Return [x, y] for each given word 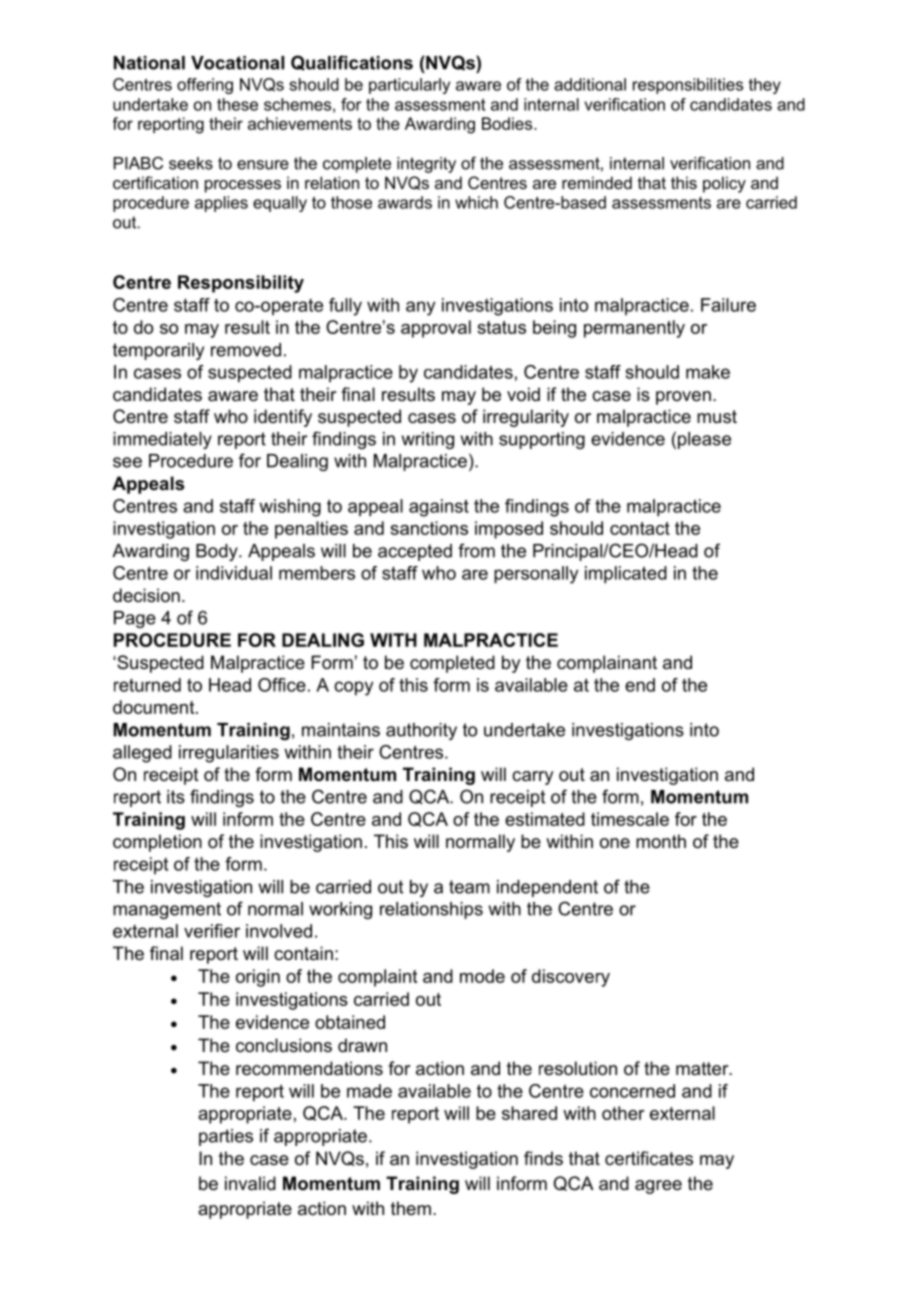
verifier [212, 931]
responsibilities [688, 86]
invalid [250, 1183]
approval [436, 329]
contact [640, 528]
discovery [571, 978]
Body [218, 552]
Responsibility [241, 284]
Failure [728, 305]
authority [421, 731]
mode [482, 976]
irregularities [229, 754]
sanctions [429, 528]
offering [205, 86]
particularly [409, 86]
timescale [630, 819]
